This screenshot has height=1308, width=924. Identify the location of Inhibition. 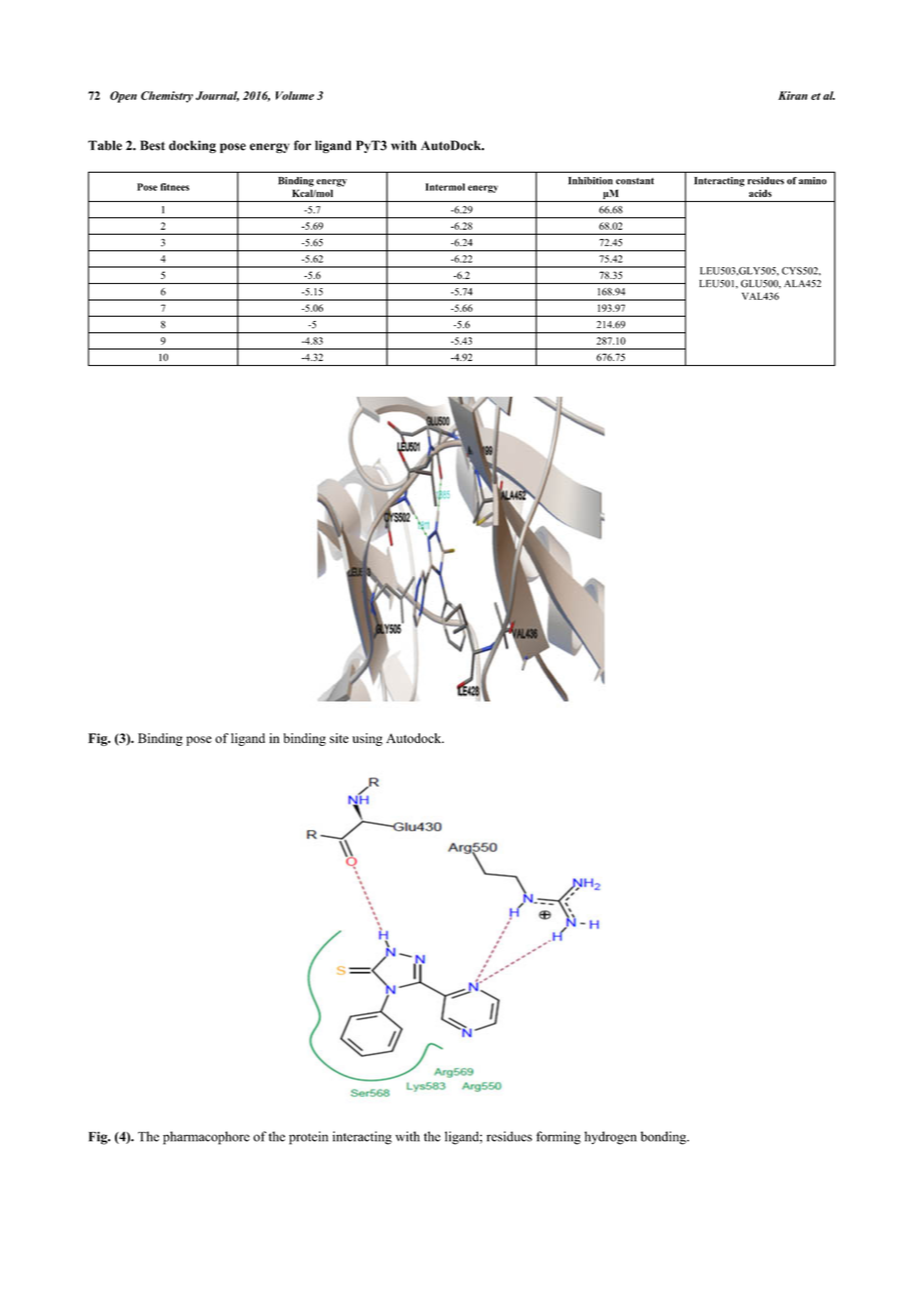
(590, 181).
